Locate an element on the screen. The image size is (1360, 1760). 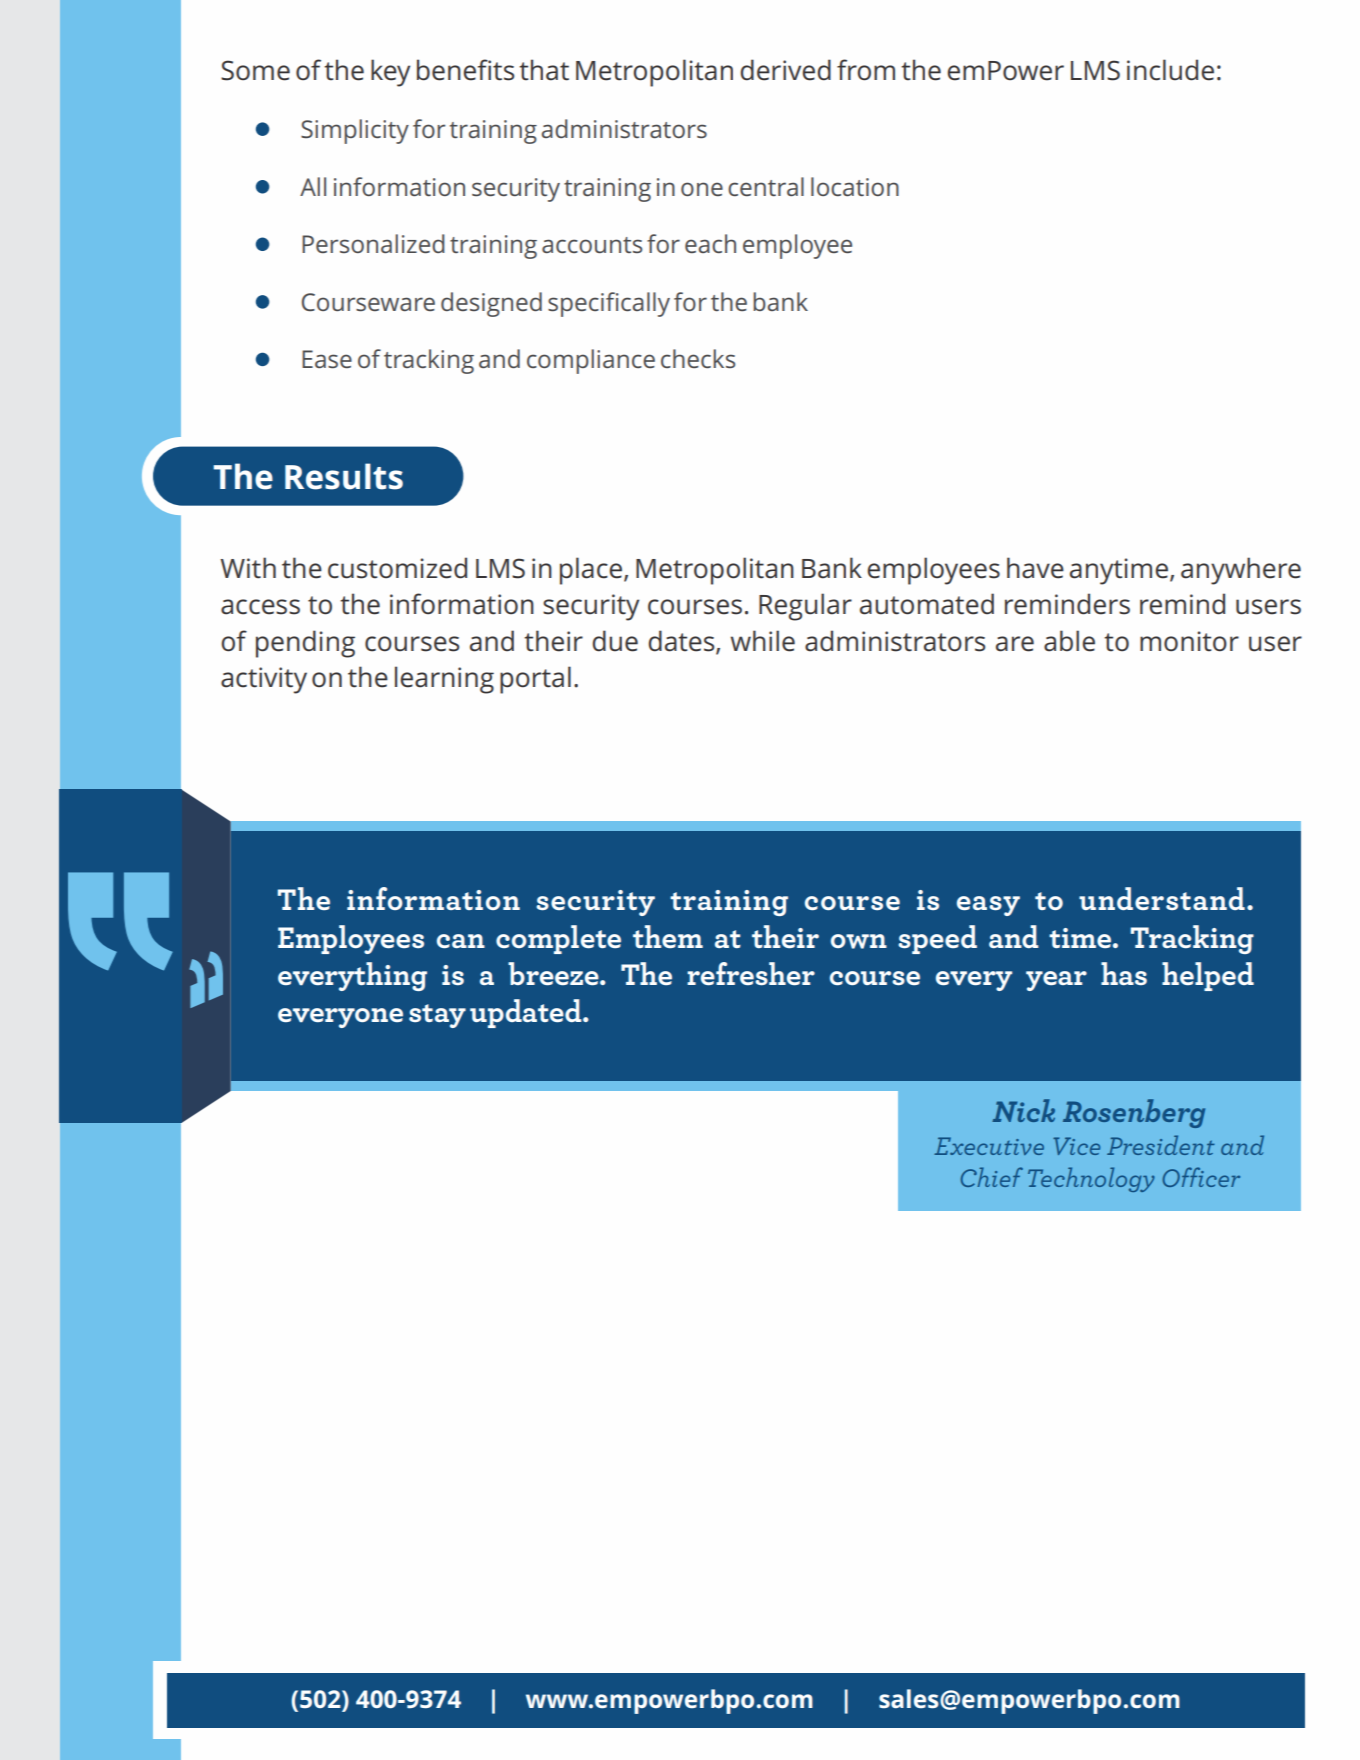
while is located at coordinates (762, 641).
